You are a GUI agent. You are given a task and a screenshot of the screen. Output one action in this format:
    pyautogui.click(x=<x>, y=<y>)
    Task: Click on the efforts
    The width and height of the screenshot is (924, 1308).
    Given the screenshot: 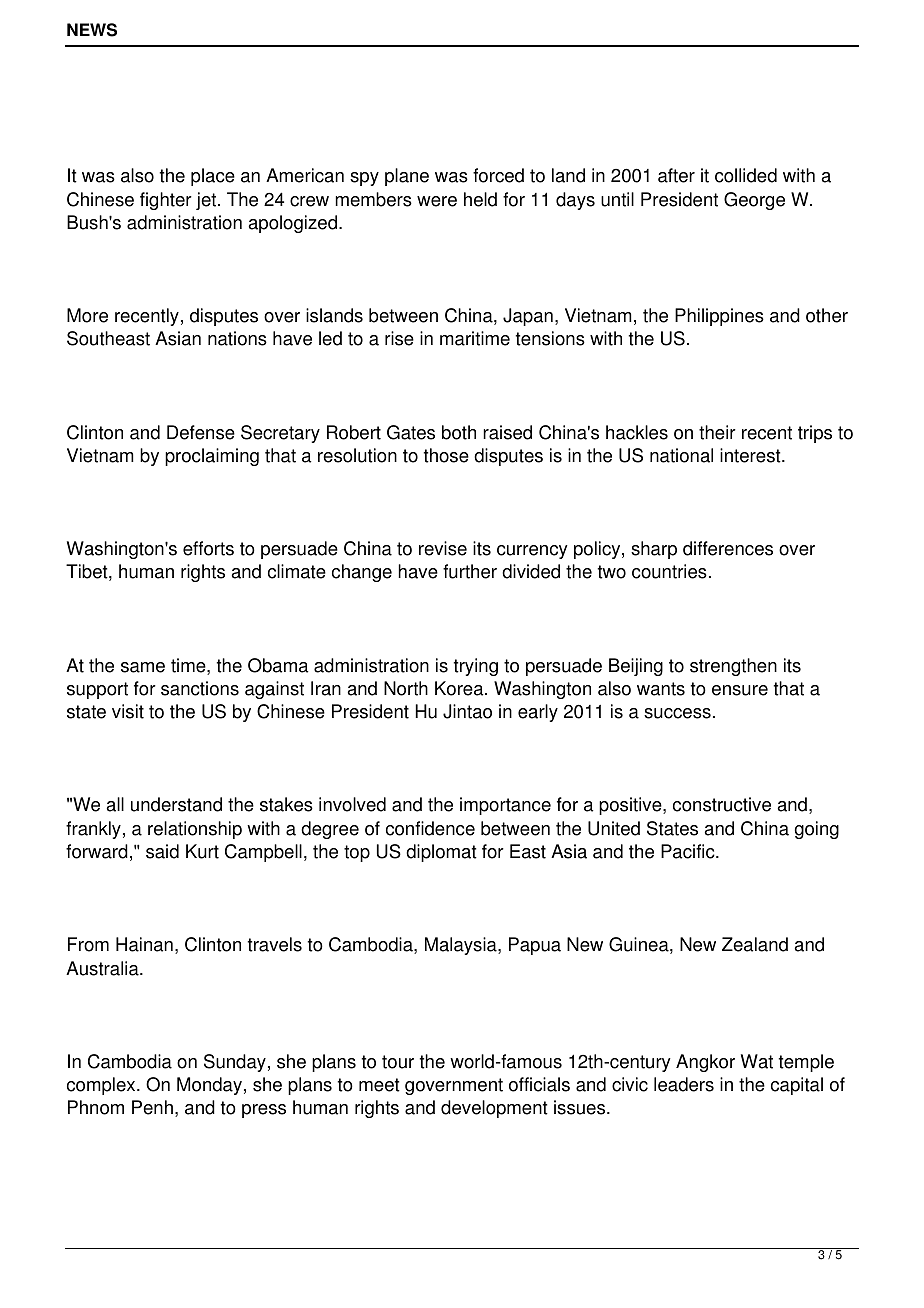 What is the action you would take?
    pyautogui.click(x=208, y=548)
